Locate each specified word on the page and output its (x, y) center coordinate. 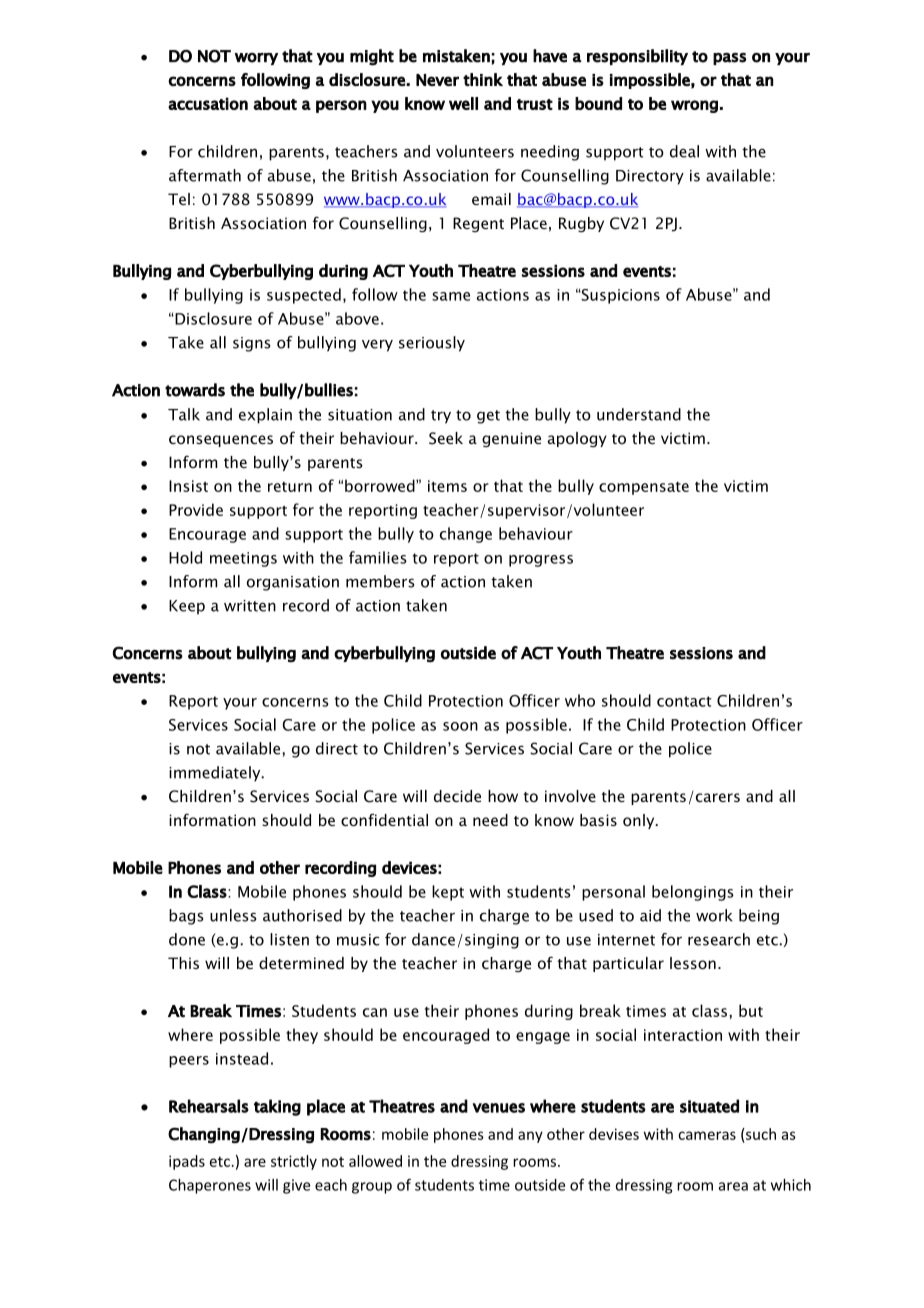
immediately (216, 774)
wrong (694, 106)
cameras (707, 1135)
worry (256, 59)
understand (639, 414)
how (503, 796)
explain (265, 416)
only (640, 821)
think (483, 79)
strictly (294, 1162)
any (530, 1137)
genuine (511, 439)
